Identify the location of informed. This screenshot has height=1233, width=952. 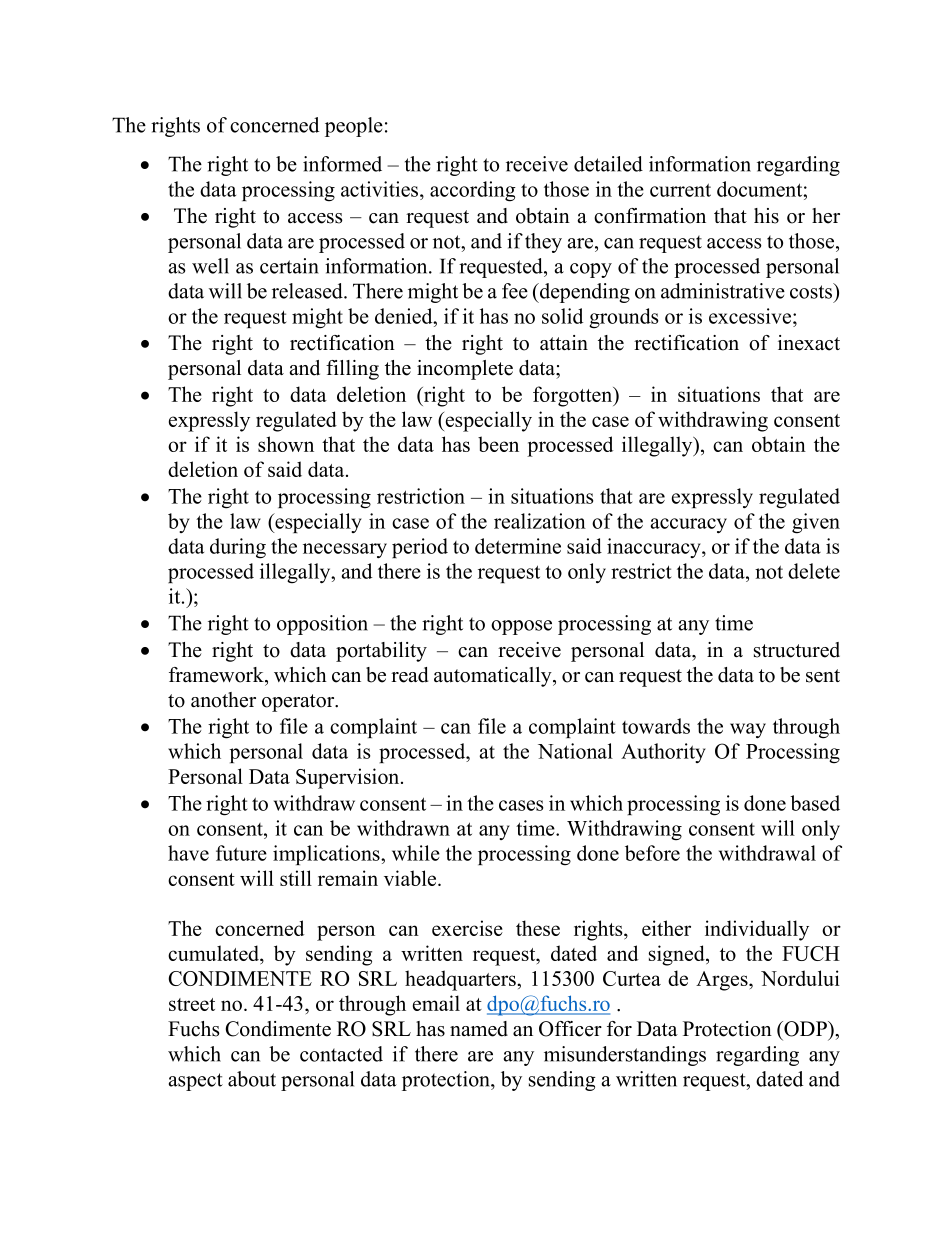
(342, 164).
